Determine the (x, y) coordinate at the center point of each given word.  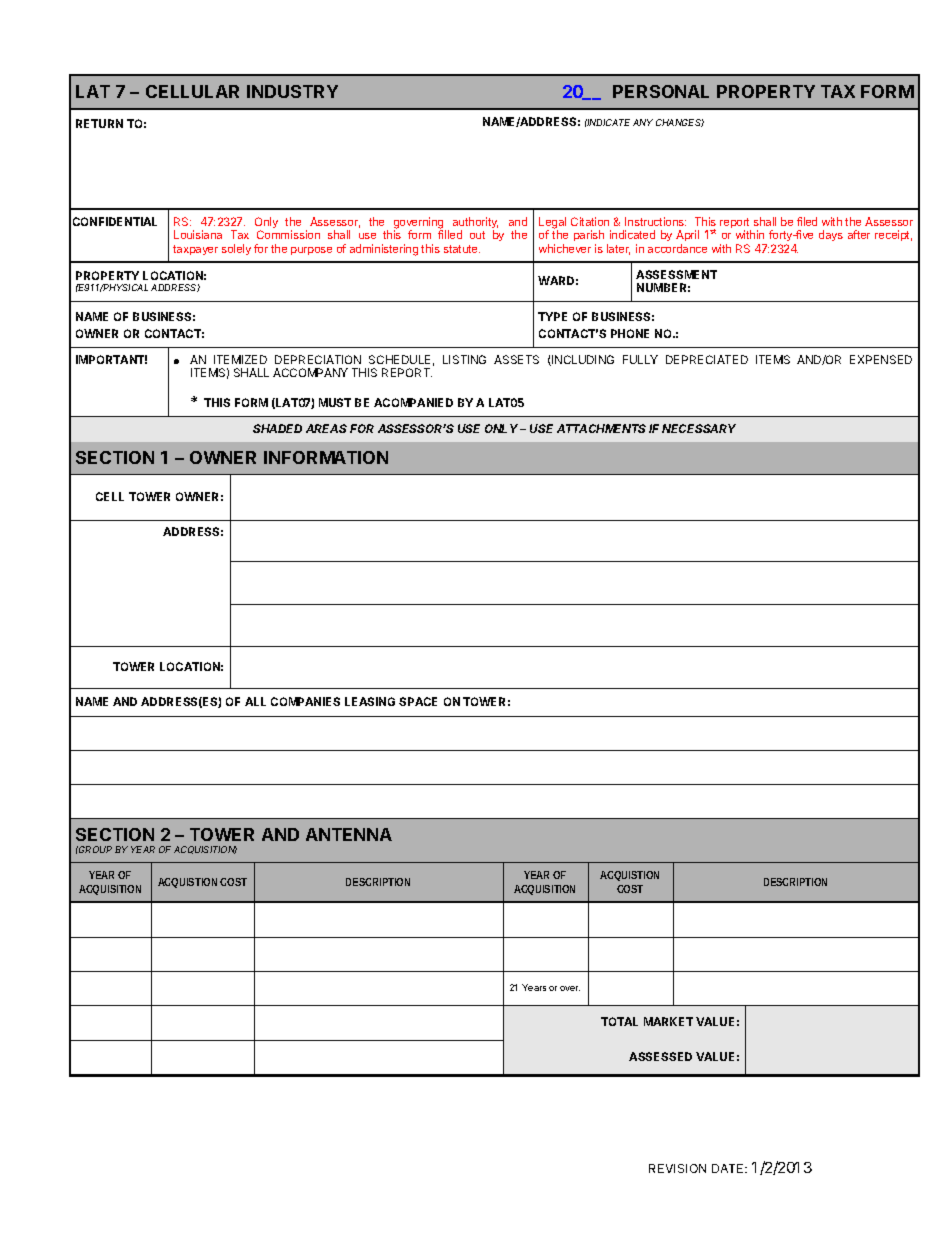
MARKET (668, 1021)
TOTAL (619, 1021)
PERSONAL (661, 91)
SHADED (277, 428)
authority (475, 224)
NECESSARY (699, 428)
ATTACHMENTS (601, 428)
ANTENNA (349, 834)
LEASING (370, 701)
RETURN (99, 123)
